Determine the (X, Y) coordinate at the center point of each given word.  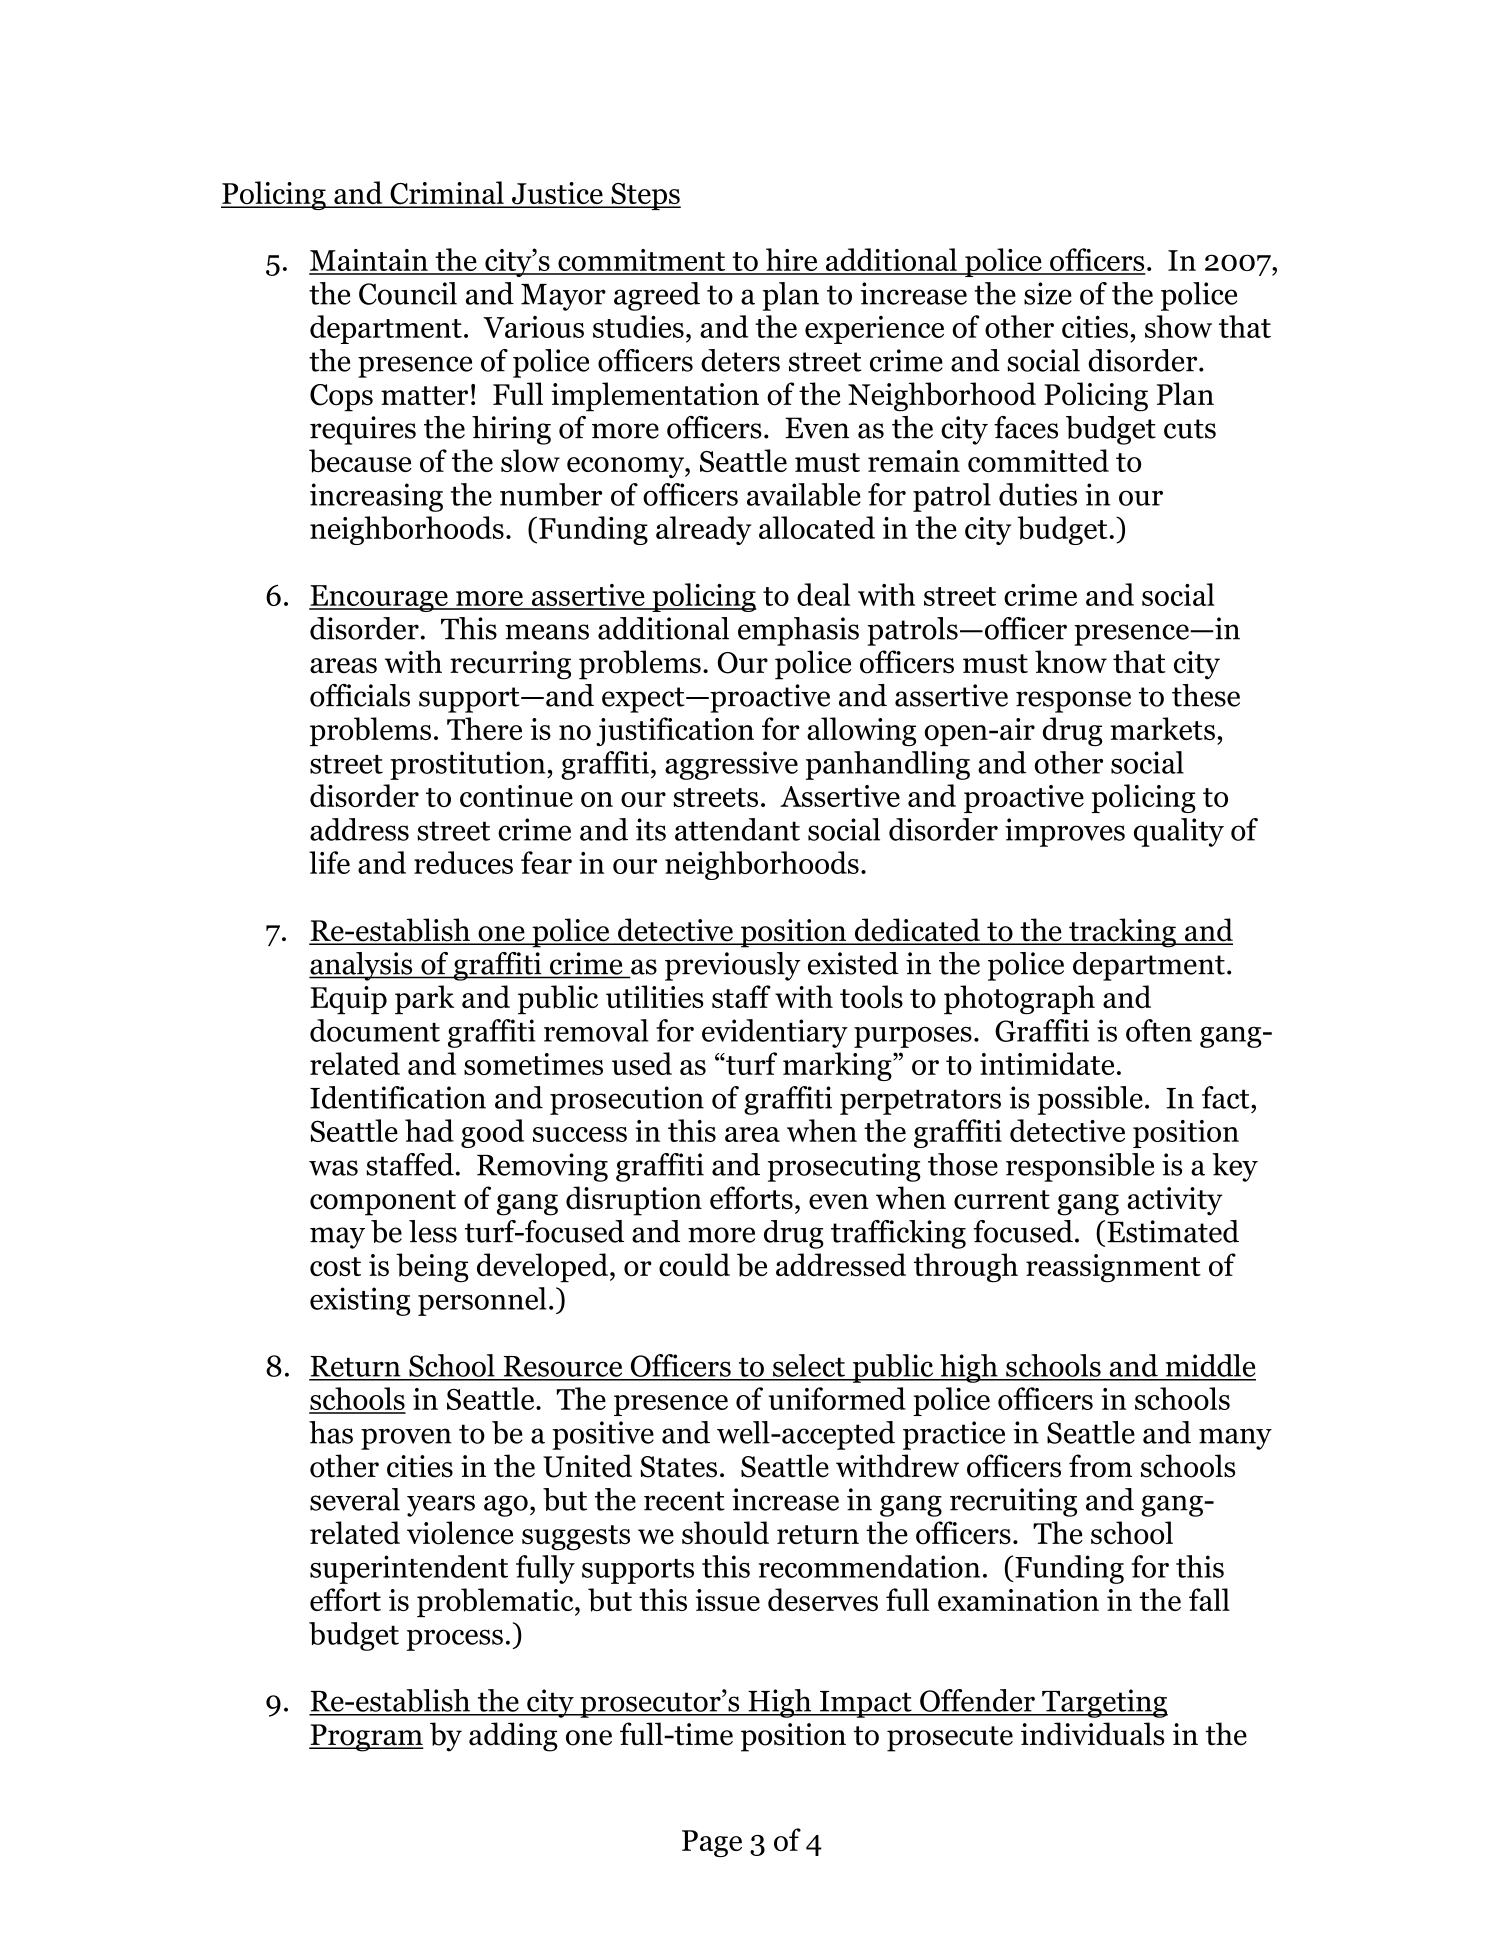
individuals (1092, 1734)
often (1159, 1030)
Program (366, 1738)
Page (712, 1843)
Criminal (447, 194)
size (1048, 293)
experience (874, 330)
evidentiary (775, 1033)
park (425, 999)
